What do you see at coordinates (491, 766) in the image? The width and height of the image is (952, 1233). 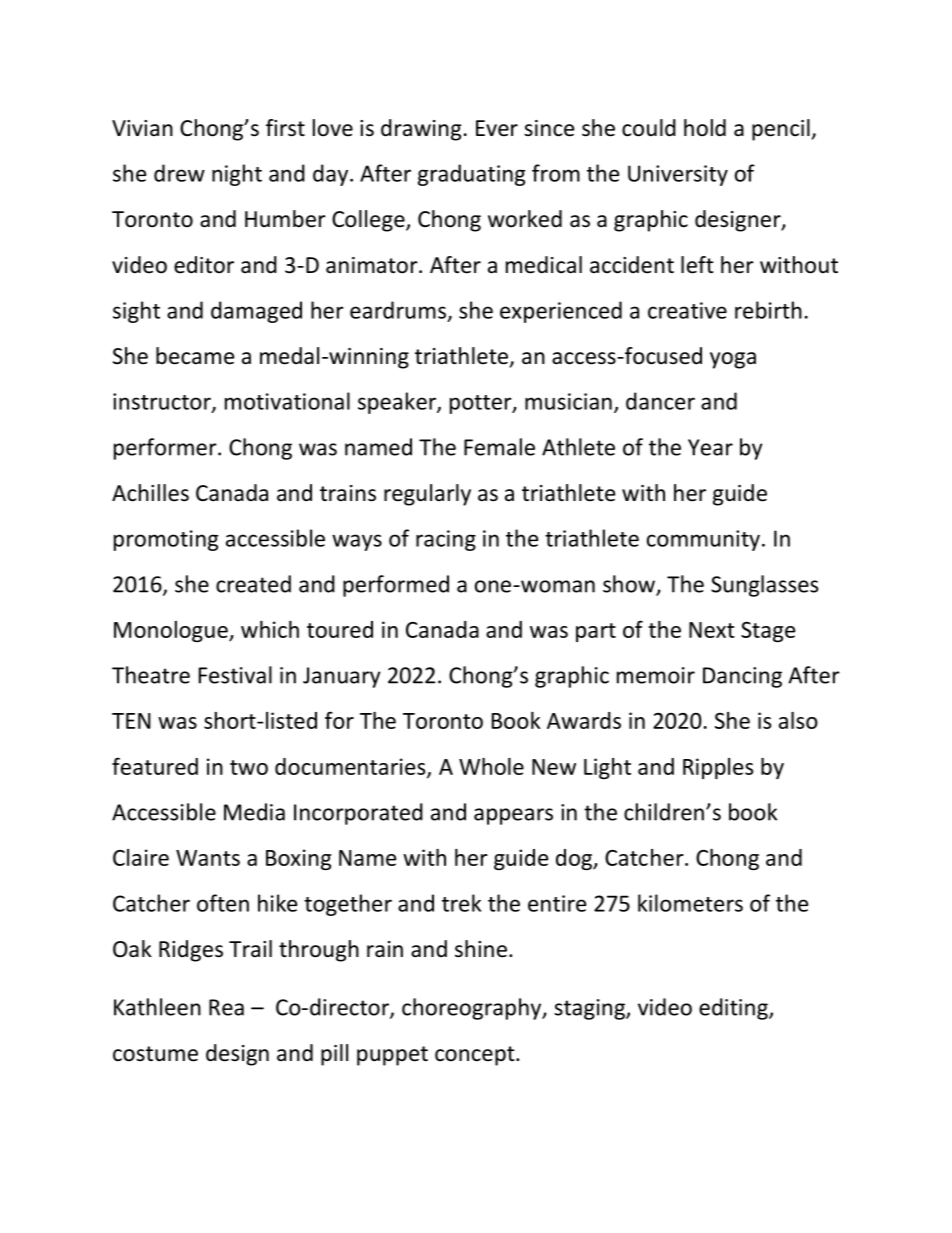 I see `Whole` at bounding box center [491, 766].
